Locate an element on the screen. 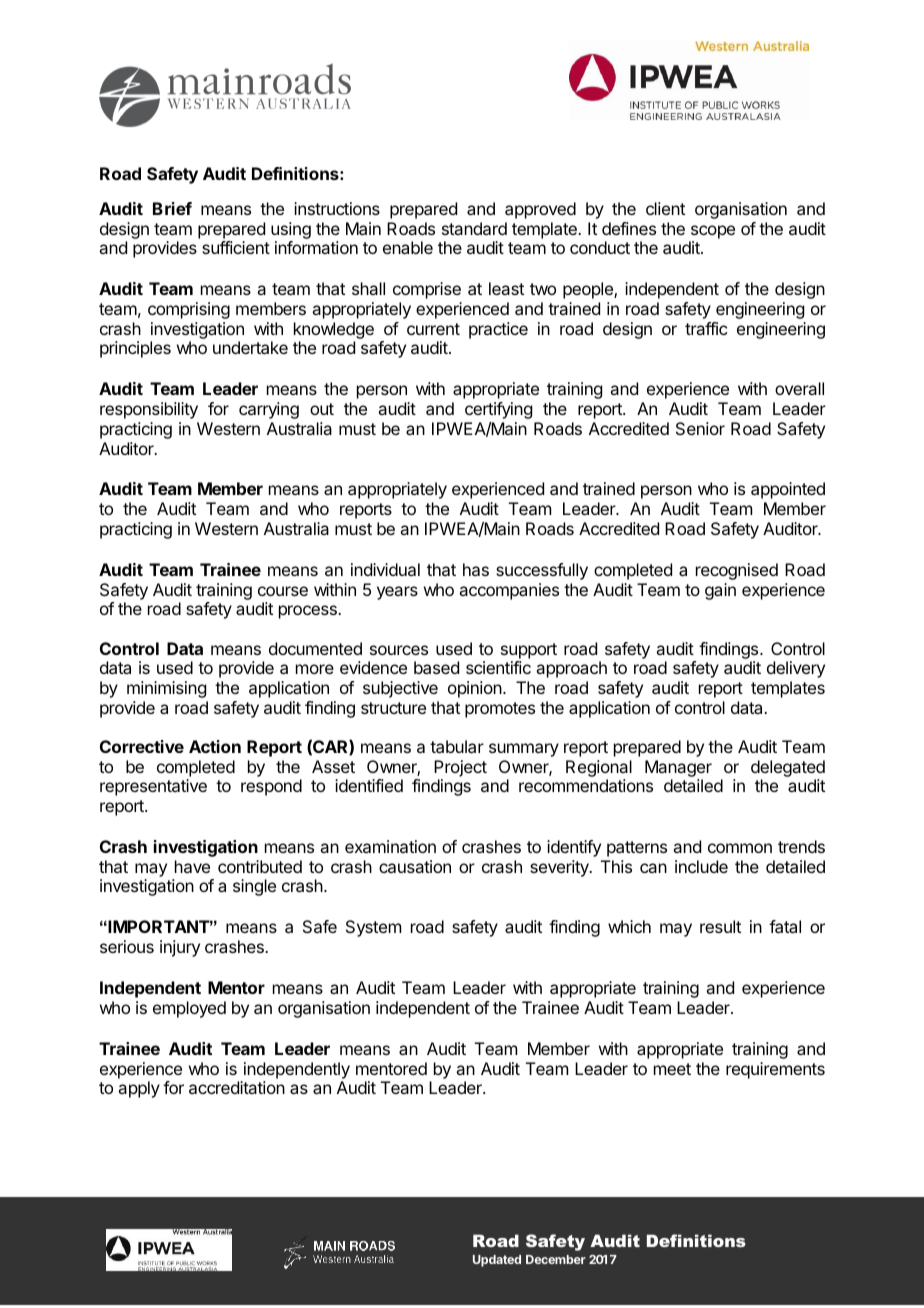  causation is located at coordinates (415, 866).
